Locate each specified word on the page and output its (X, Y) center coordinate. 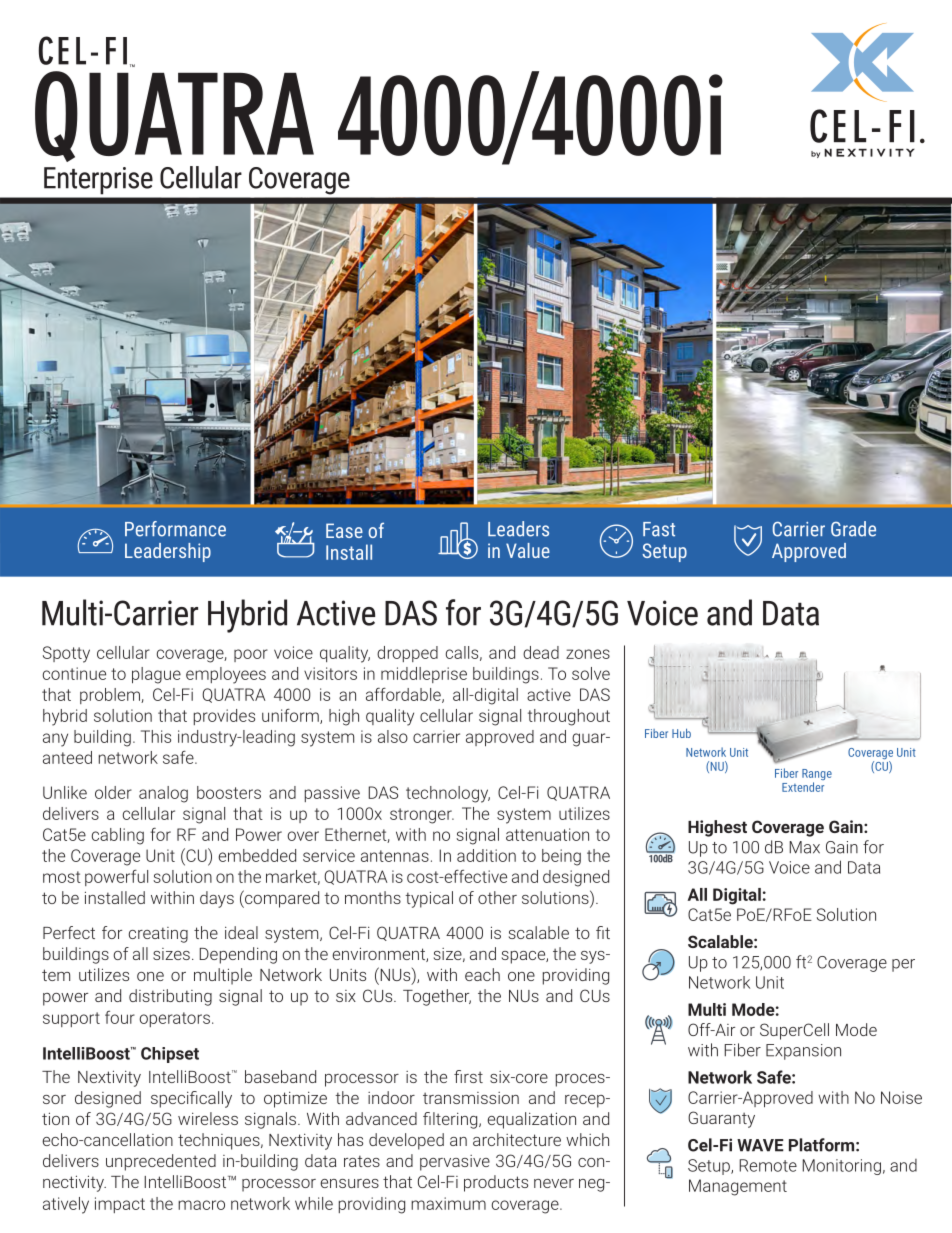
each (482, 974)
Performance (175, 529)
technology (448, 794)
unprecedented (161, 1162)
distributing (170, 997)
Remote (768, 1165)
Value (528, 550)
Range (817, 776)
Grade (853, 529)
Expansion (803, 1052)
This (156, 736)
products (496, 1183)
